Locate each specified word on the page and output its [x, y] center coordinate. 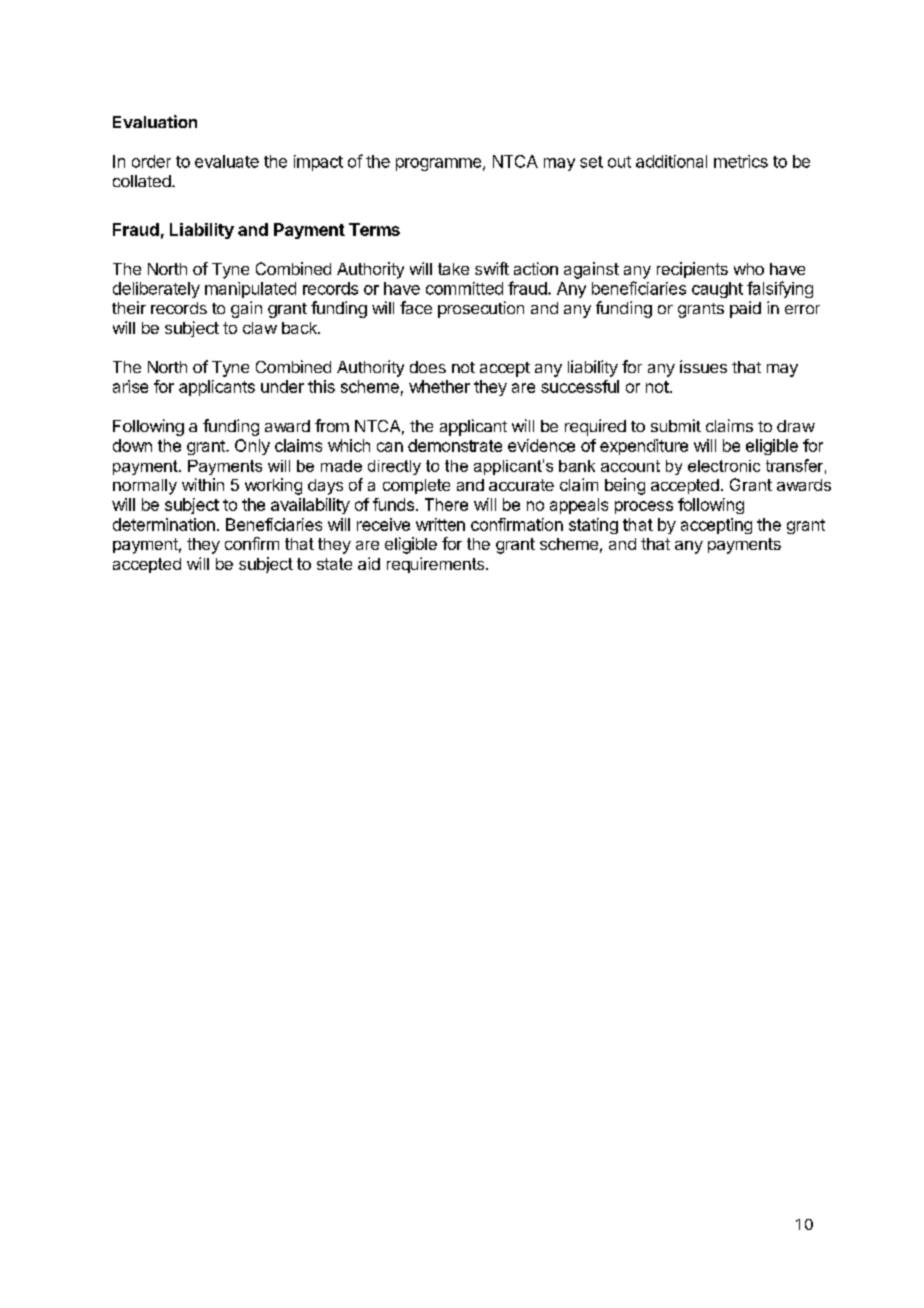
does [428, 367]
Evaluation [155, 121]
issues [703, 366]
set [591, 162]
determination [164, 524]
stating [593, 526]
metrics [741, 161]
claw [260, 328]
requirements [437, 565]
